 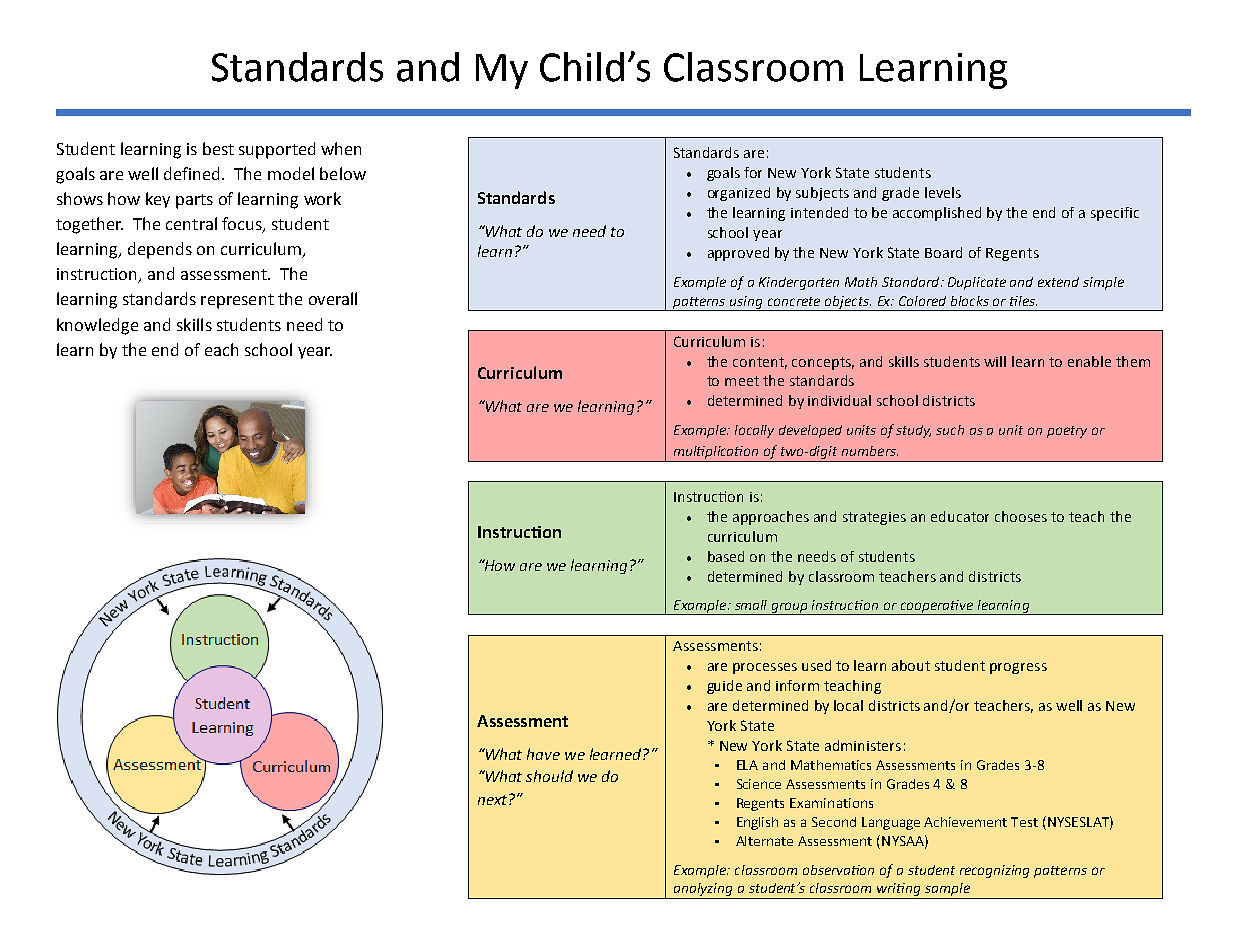 I want to click on based, so click(x=726, y=556).
